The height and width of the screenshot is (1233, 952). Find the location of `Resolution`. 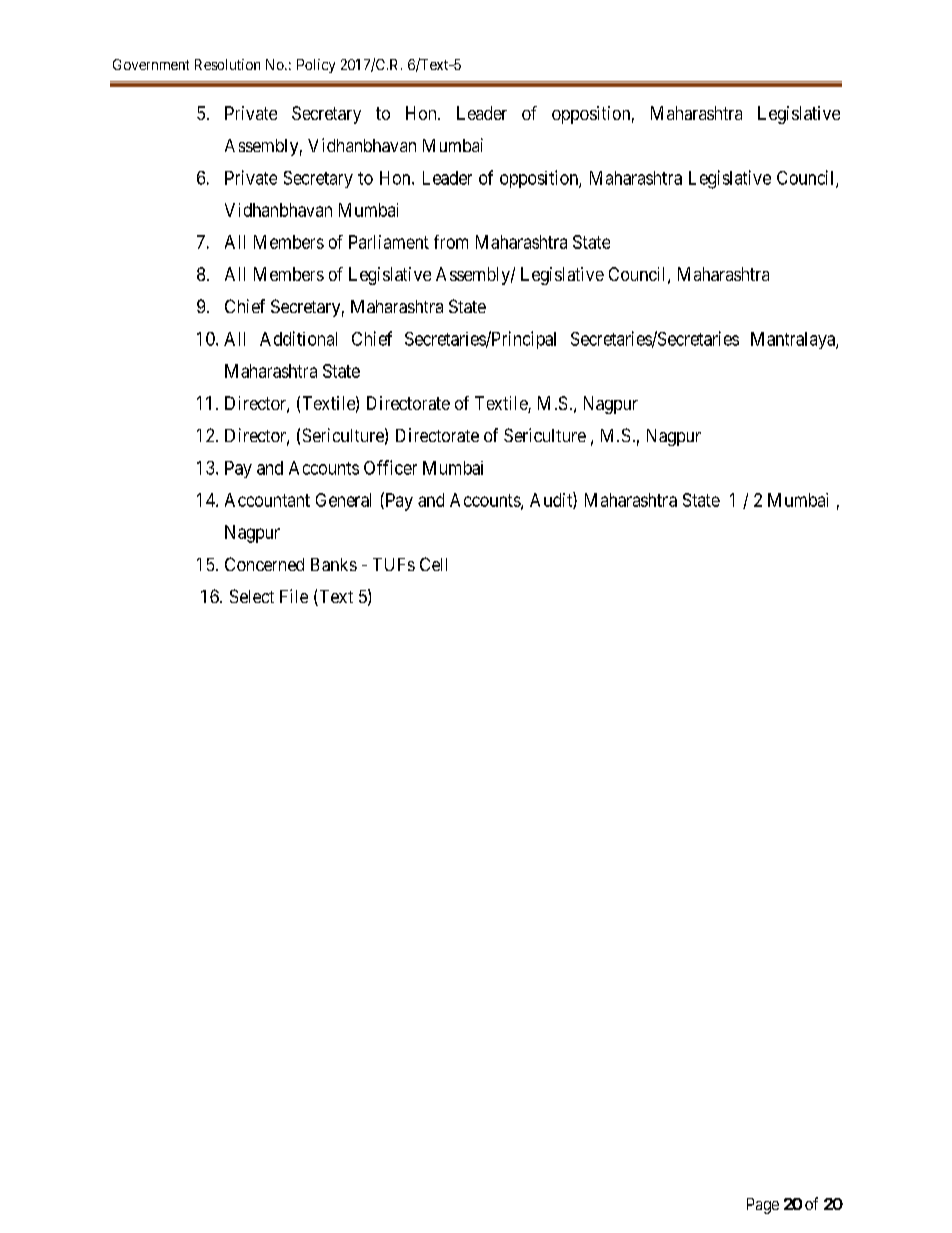

Resolution is located at coordinates (227, 64).
